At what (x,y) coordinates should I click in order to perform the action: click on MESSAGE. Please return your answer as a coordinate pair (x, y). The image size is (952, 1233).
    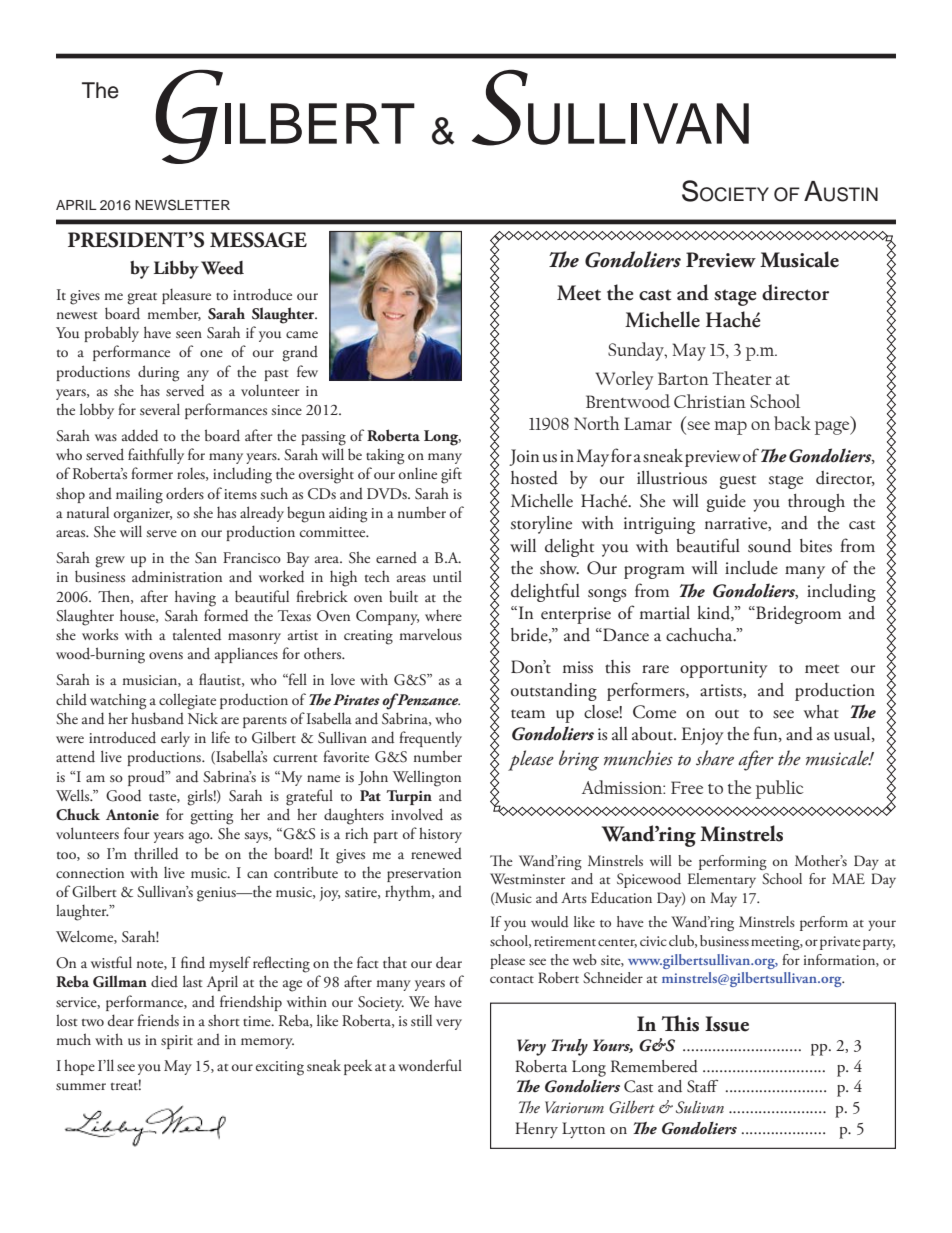
    Looking at the image, I should click on (258, 240).
